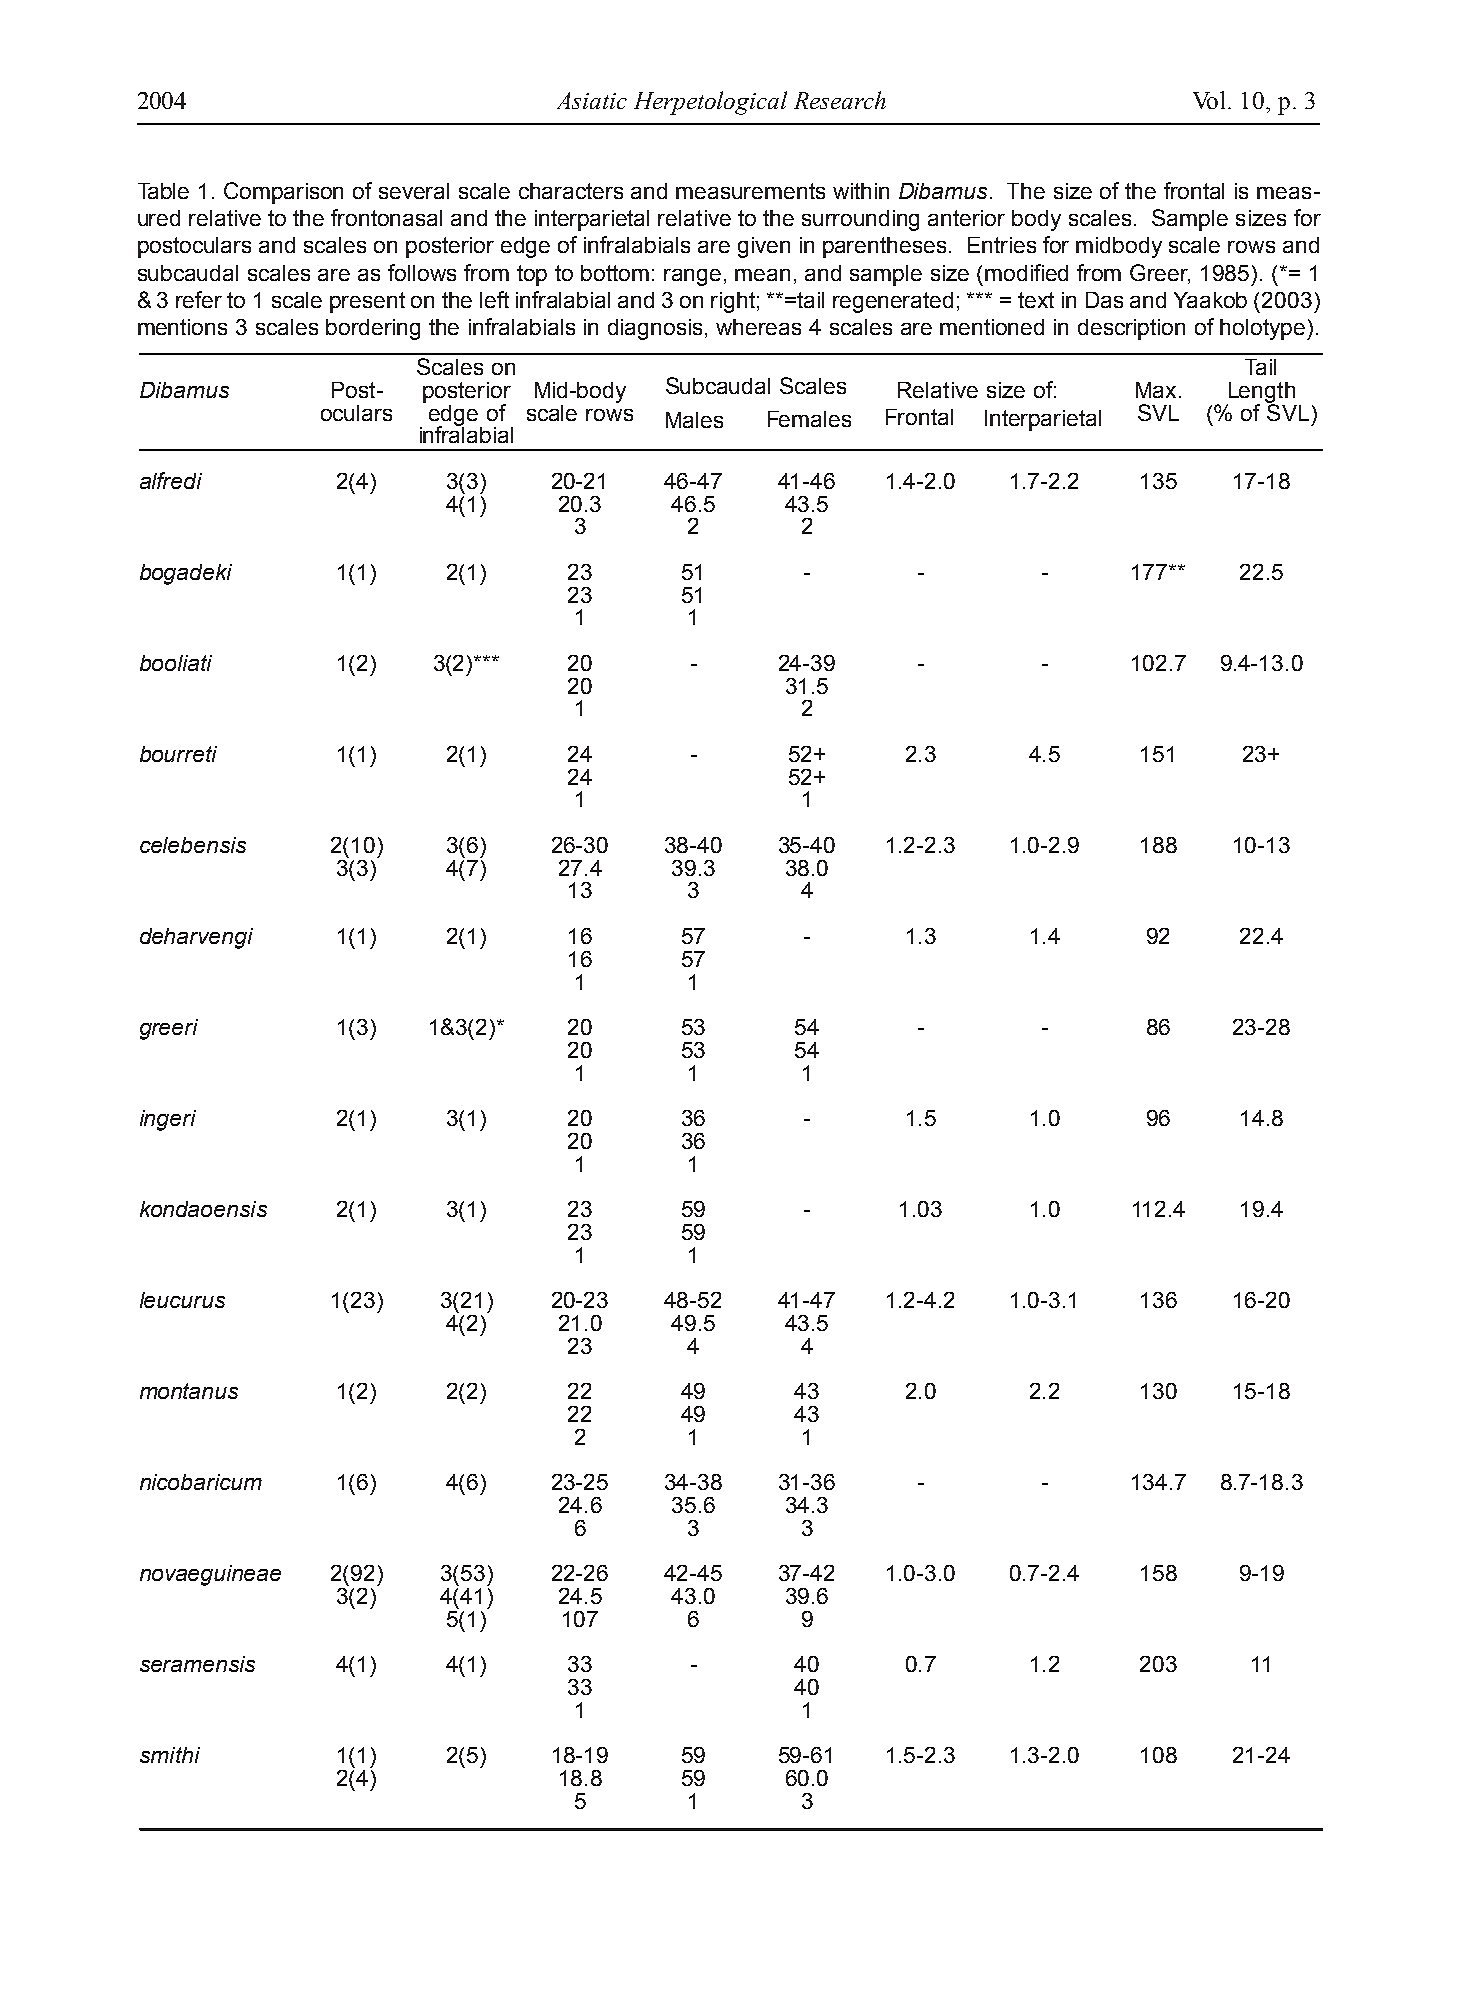  What do you see at coordinates (992, 327) in the screenshot?
I see `mentioned` at bounding box center [992, 327].
